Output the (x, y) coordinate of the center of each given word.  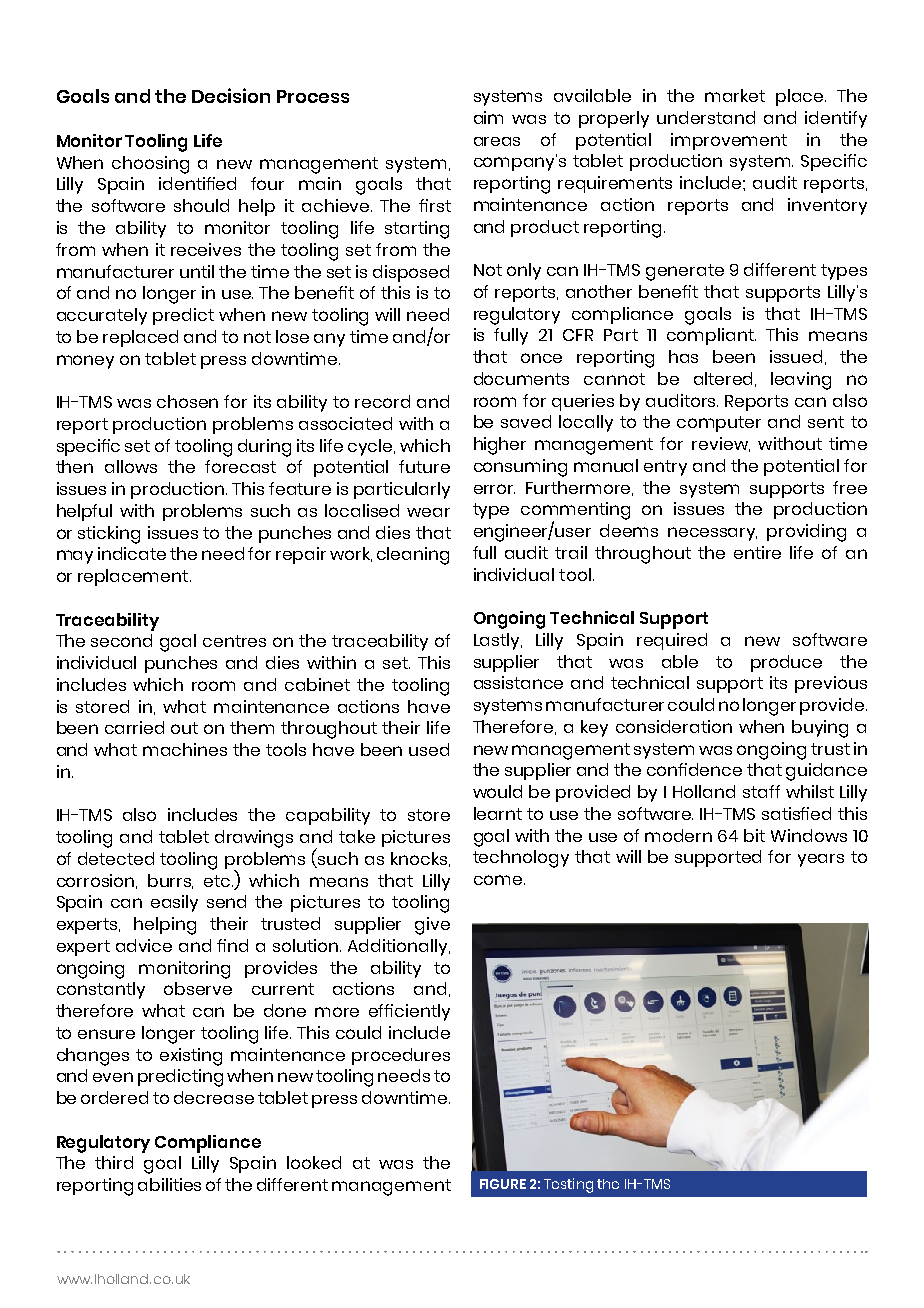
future (424, 466)
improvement (729, 141)
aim (488, 117)
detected (116, 858)
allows (131, 466)
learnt (498, 813)
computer (719, 424)
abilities (169, 1184)
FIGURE (503, 1184)
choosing (150, 165)
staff (761, 791)
